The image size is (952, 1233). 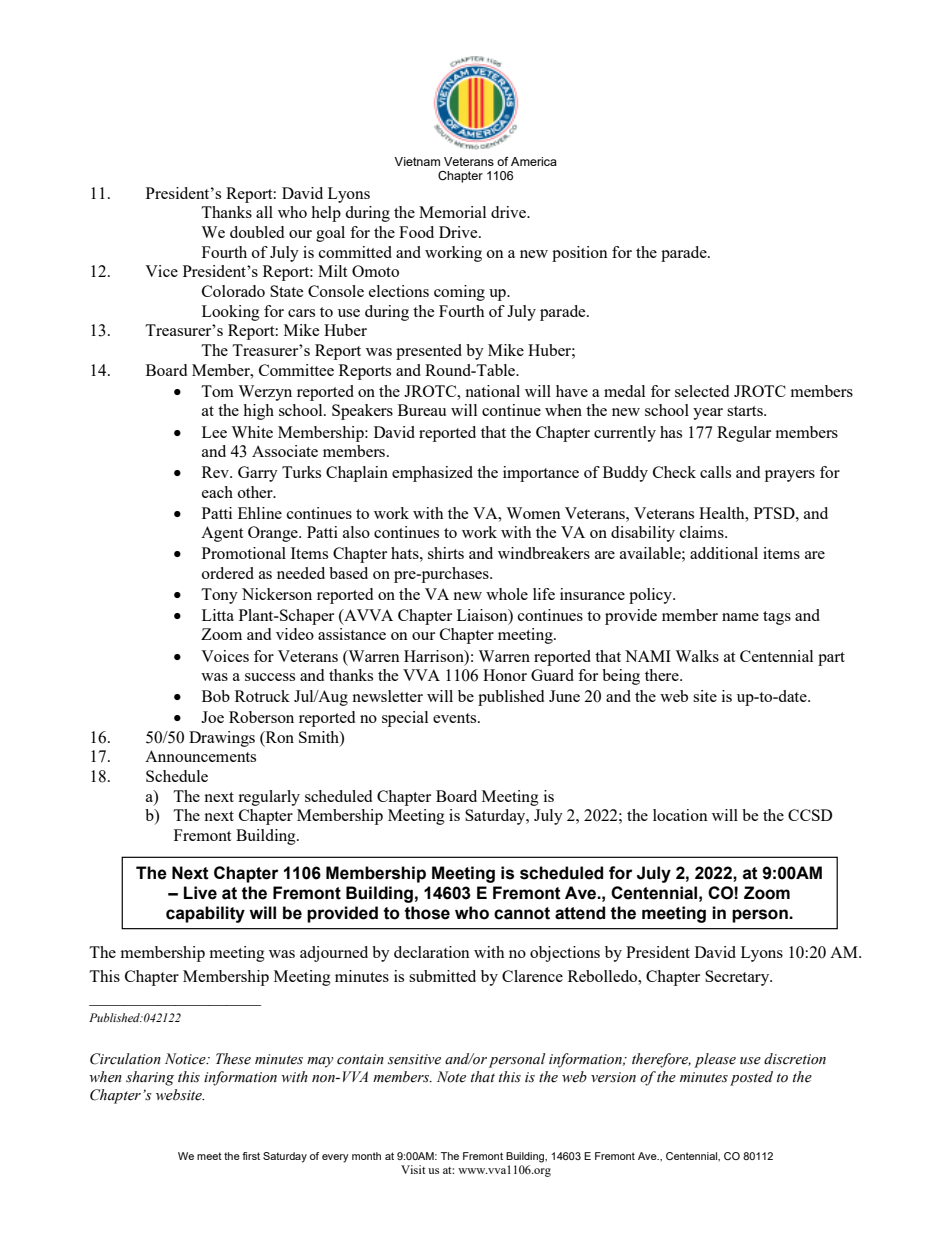 I want to click on Visit, so click(x=413, y=1169).
